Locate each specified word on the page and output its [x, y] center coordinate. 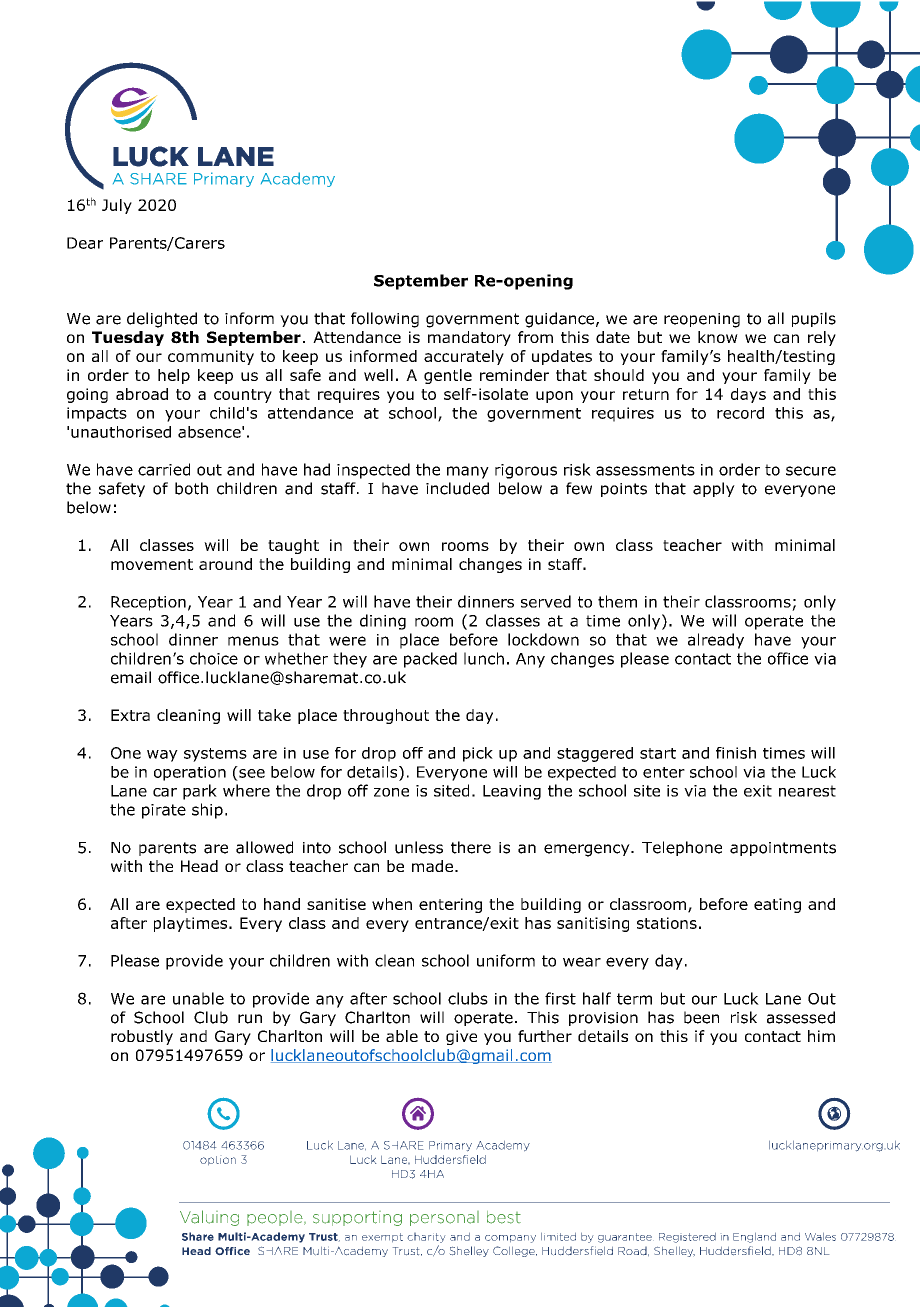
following [385, 320]
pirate [164, 811]
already [716, 641]
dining [383, 622]
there [471, 847]
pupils [814, 319]
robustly [142, 1037]
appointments [783, 849]
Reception [148, 603]
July [117, 206]
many [468, 472]
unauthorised [121, 432]
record [740, 413]
